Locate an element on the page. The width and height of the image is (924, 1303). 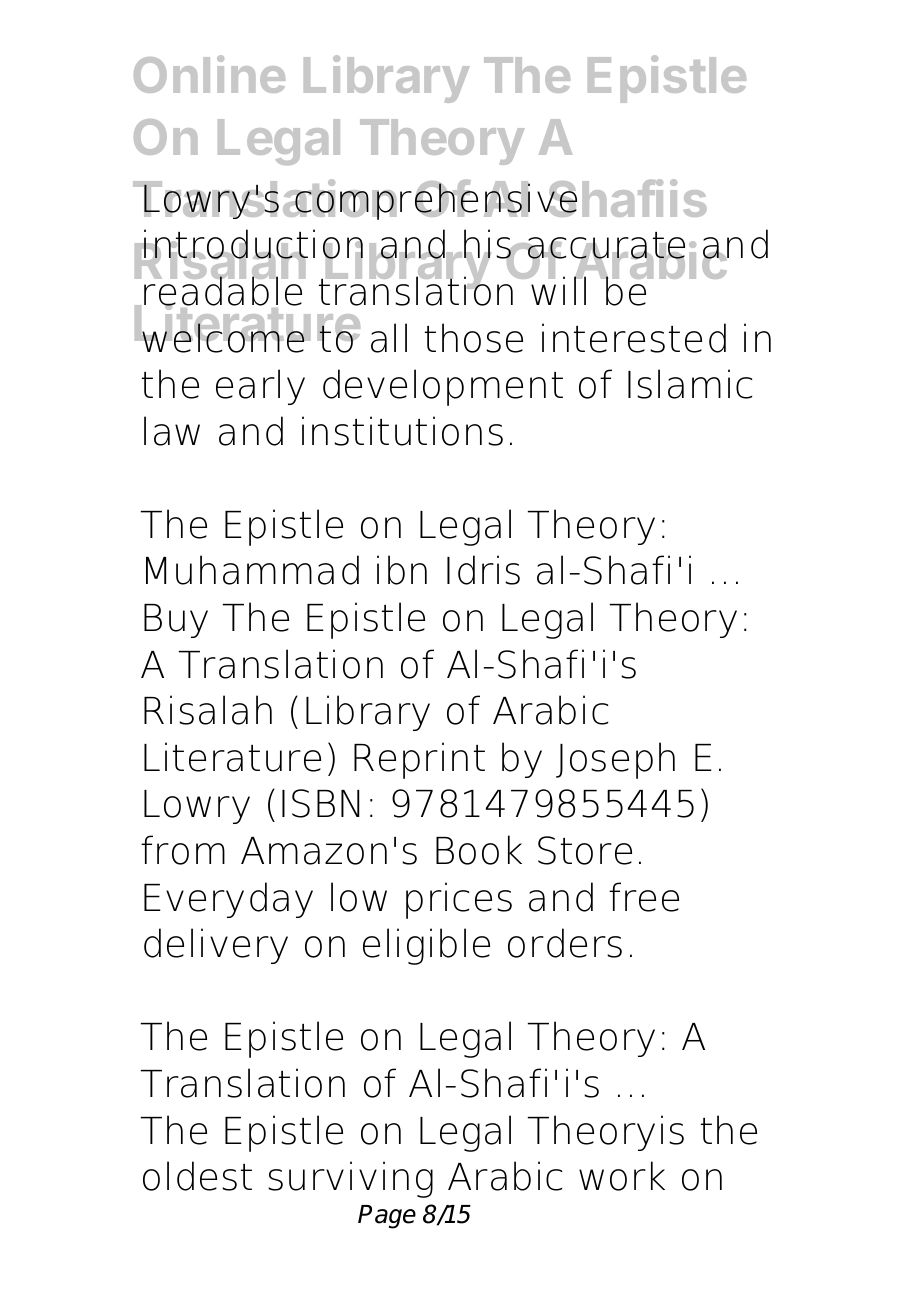
interested is located at coordinates (634, 338).
